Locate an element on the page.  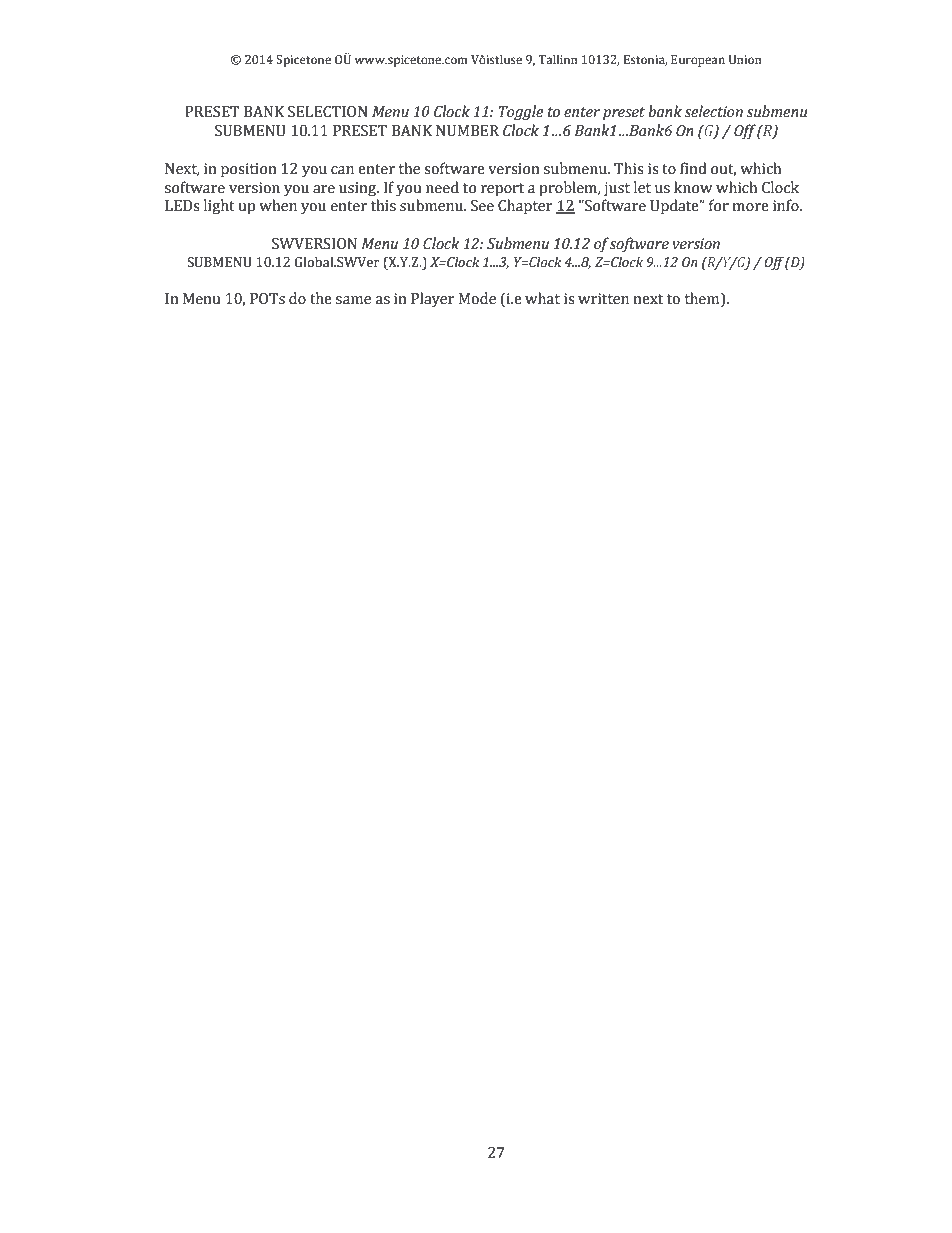
Toggle is located at coordinates (520, 113).
